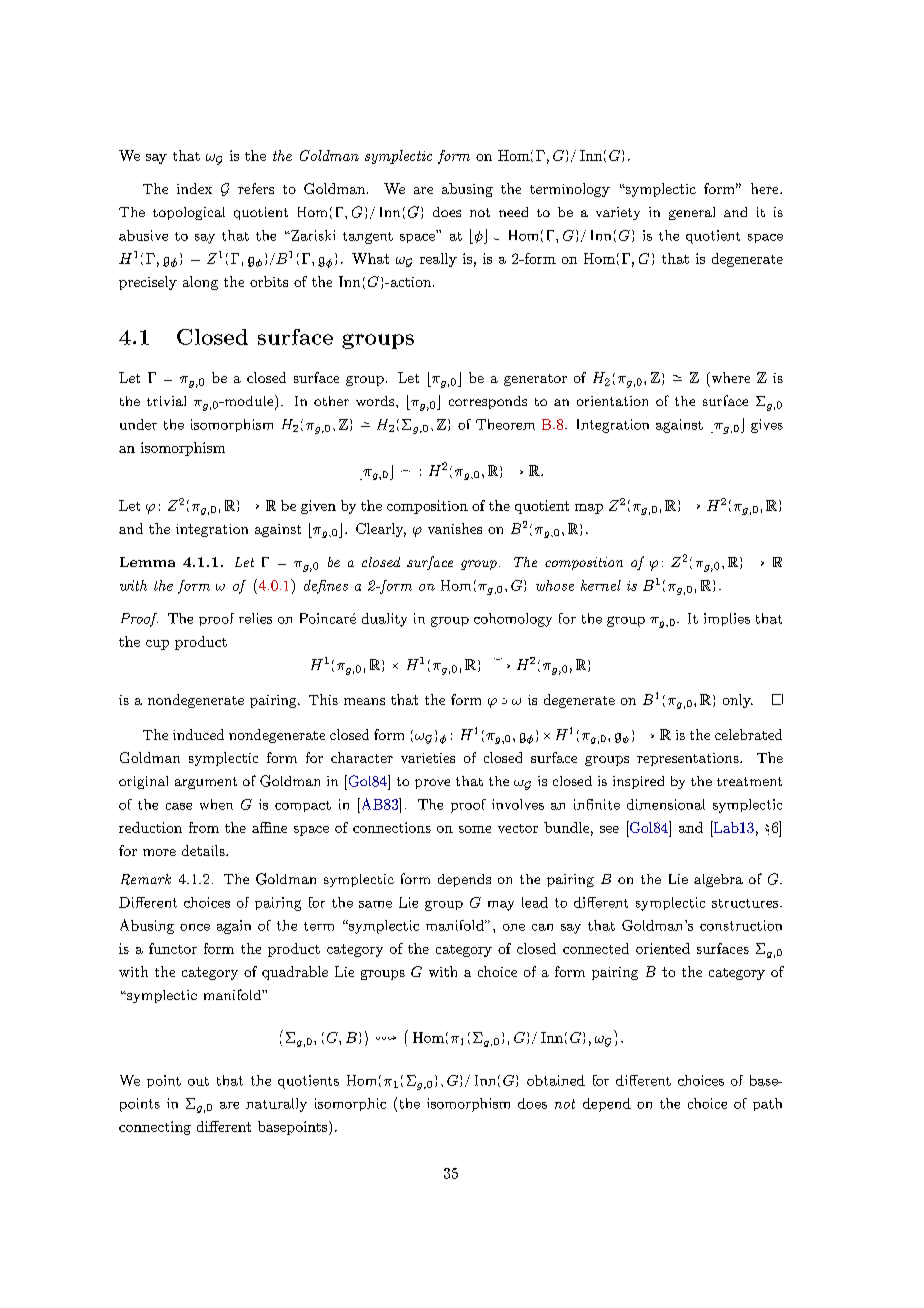  I want to click on induced, so click(198, 734).
